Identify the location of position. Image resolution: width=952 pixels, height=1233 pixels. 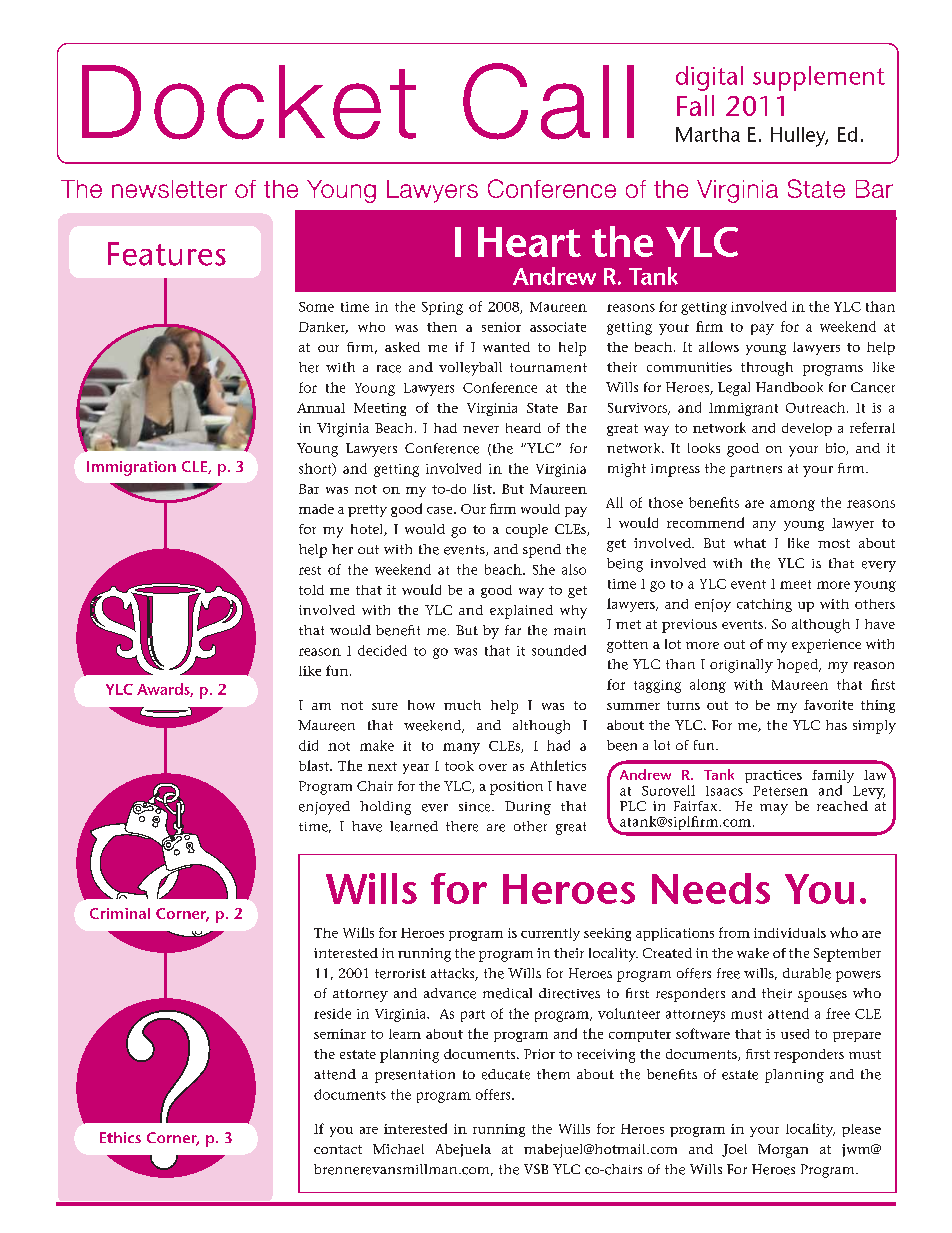
(516, 788).
